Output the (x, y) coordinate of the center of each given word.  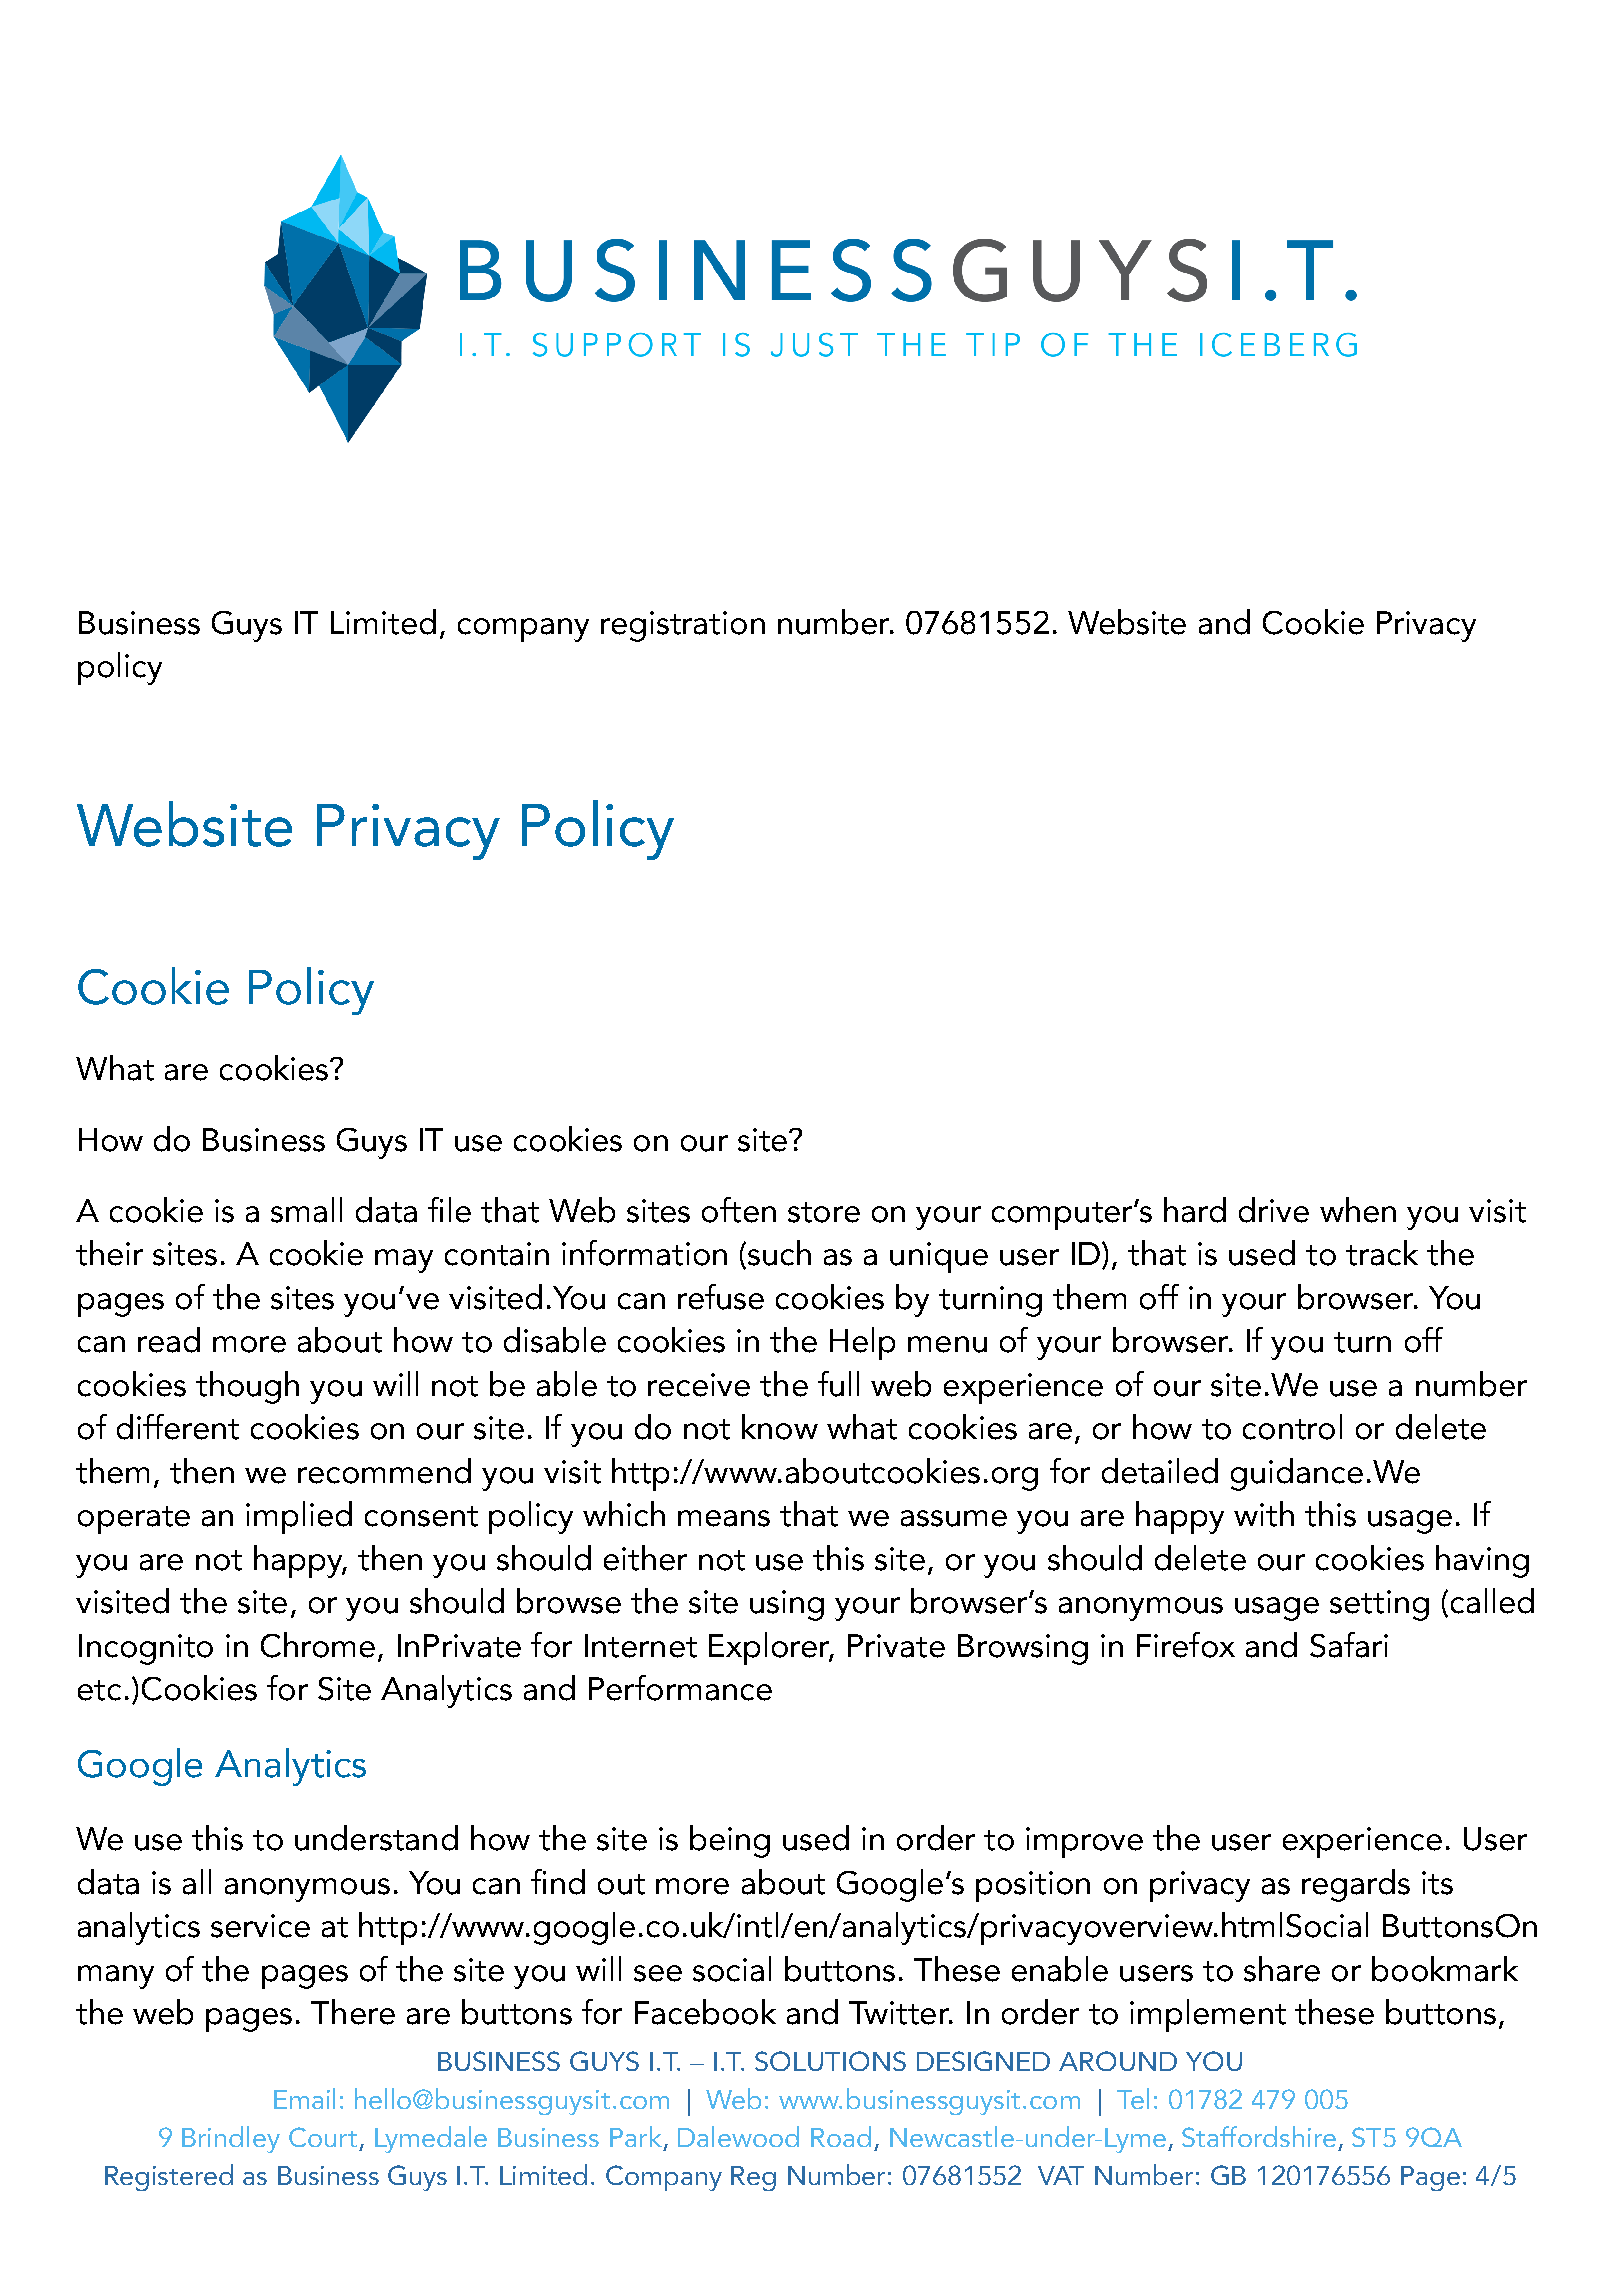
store (824, 1212)
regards (1356, 1885)
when (1358, 1210)
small (306, 1210)
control (1292, 1427)
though (247, 1387)
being (730, 1841)
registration (683, 626)
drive (1274, 1210)
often (739, 1210)
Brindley (231, 2139)
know (780, 1427)
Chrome (318, 1645)
